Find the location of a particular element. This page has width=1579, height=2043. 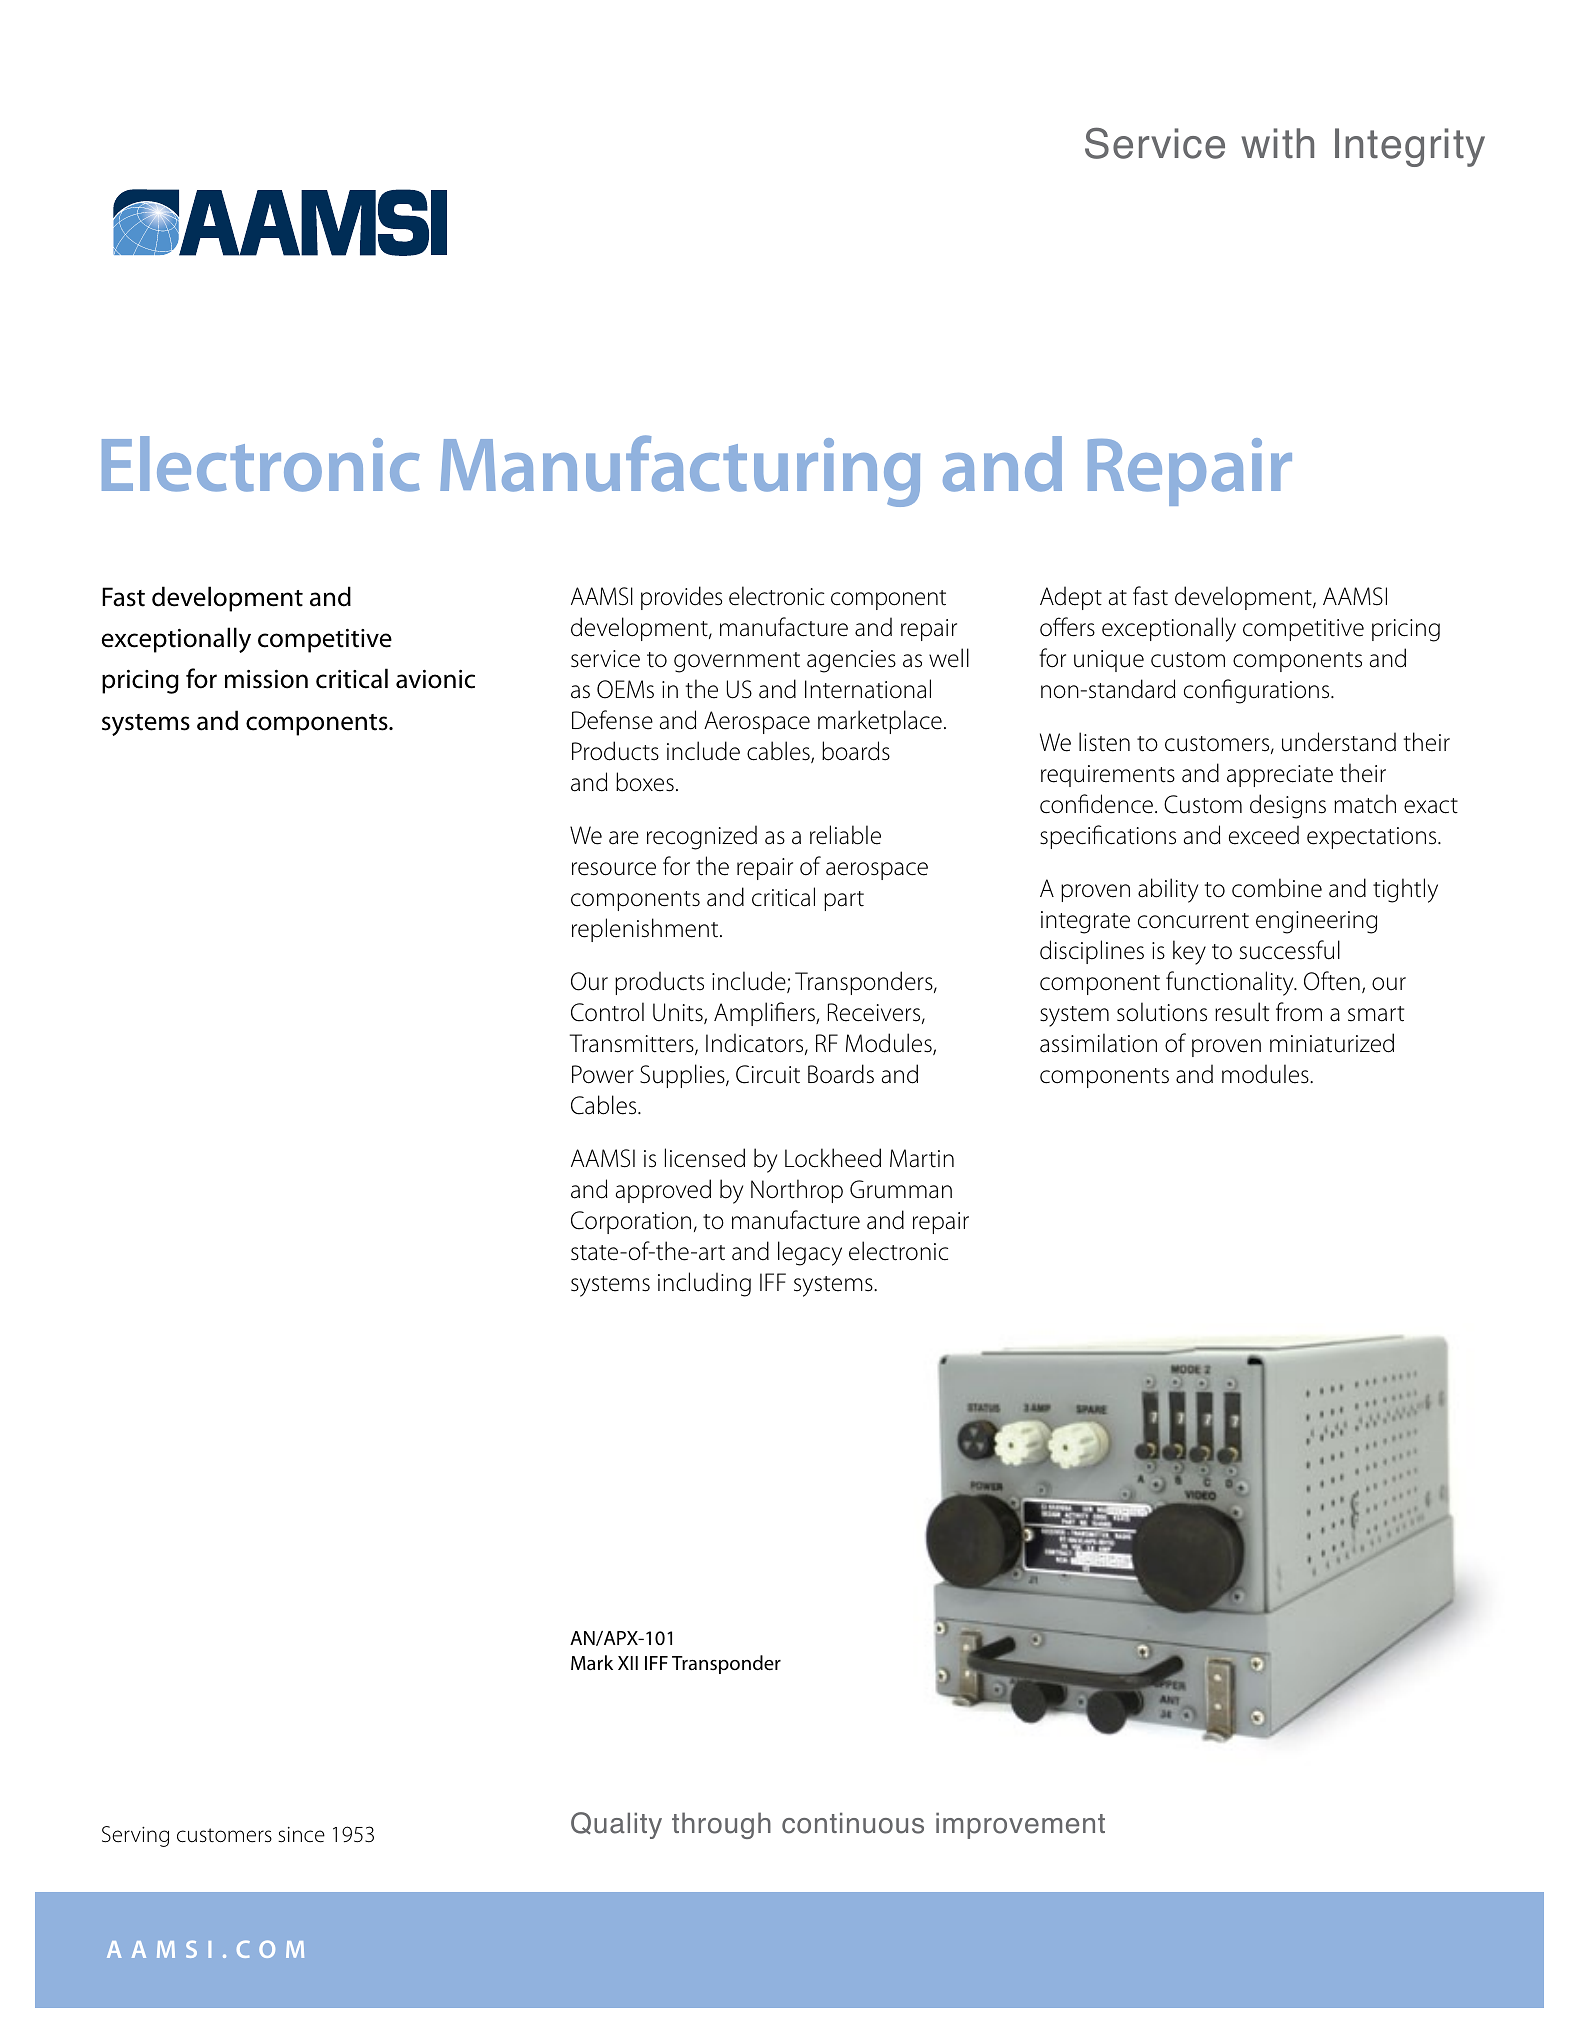

since is located at coordinates (301, 1835).
